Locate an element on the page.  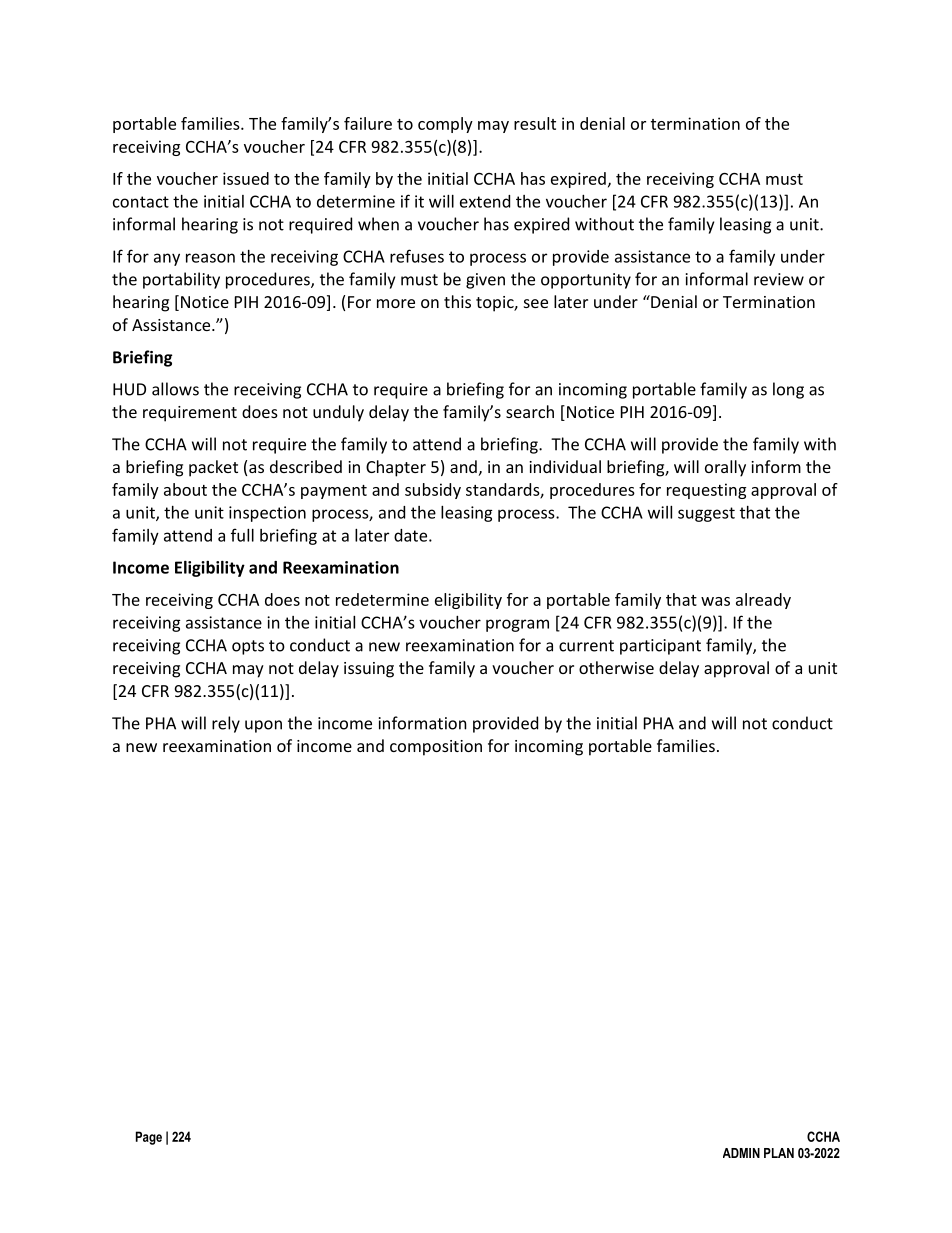
was is located at coordinates (715, 601).
